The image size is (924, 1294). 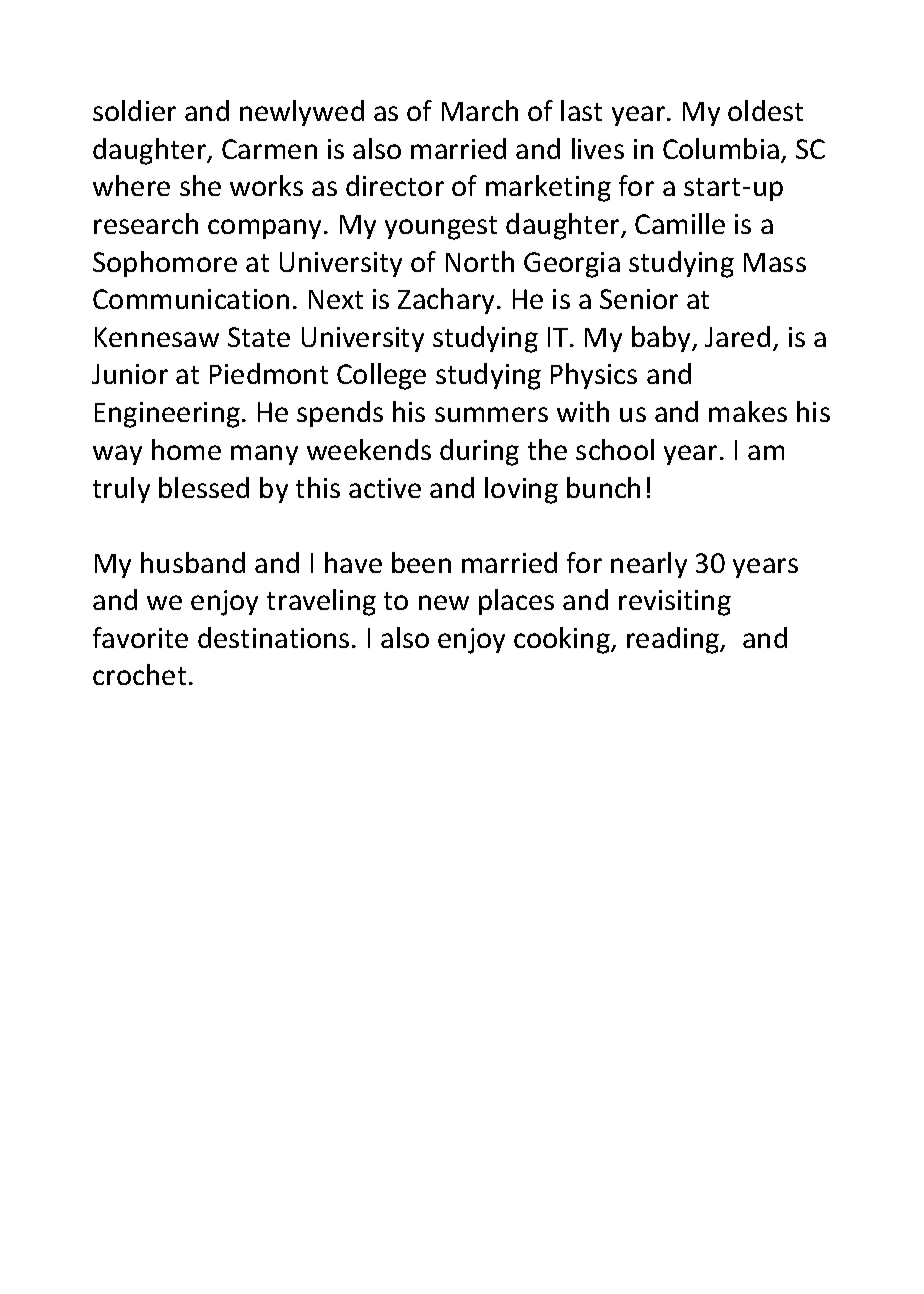 What do you see at coordinates (167, 415) in the document?
I see `Engineering` at bounding box center [167, 415].
